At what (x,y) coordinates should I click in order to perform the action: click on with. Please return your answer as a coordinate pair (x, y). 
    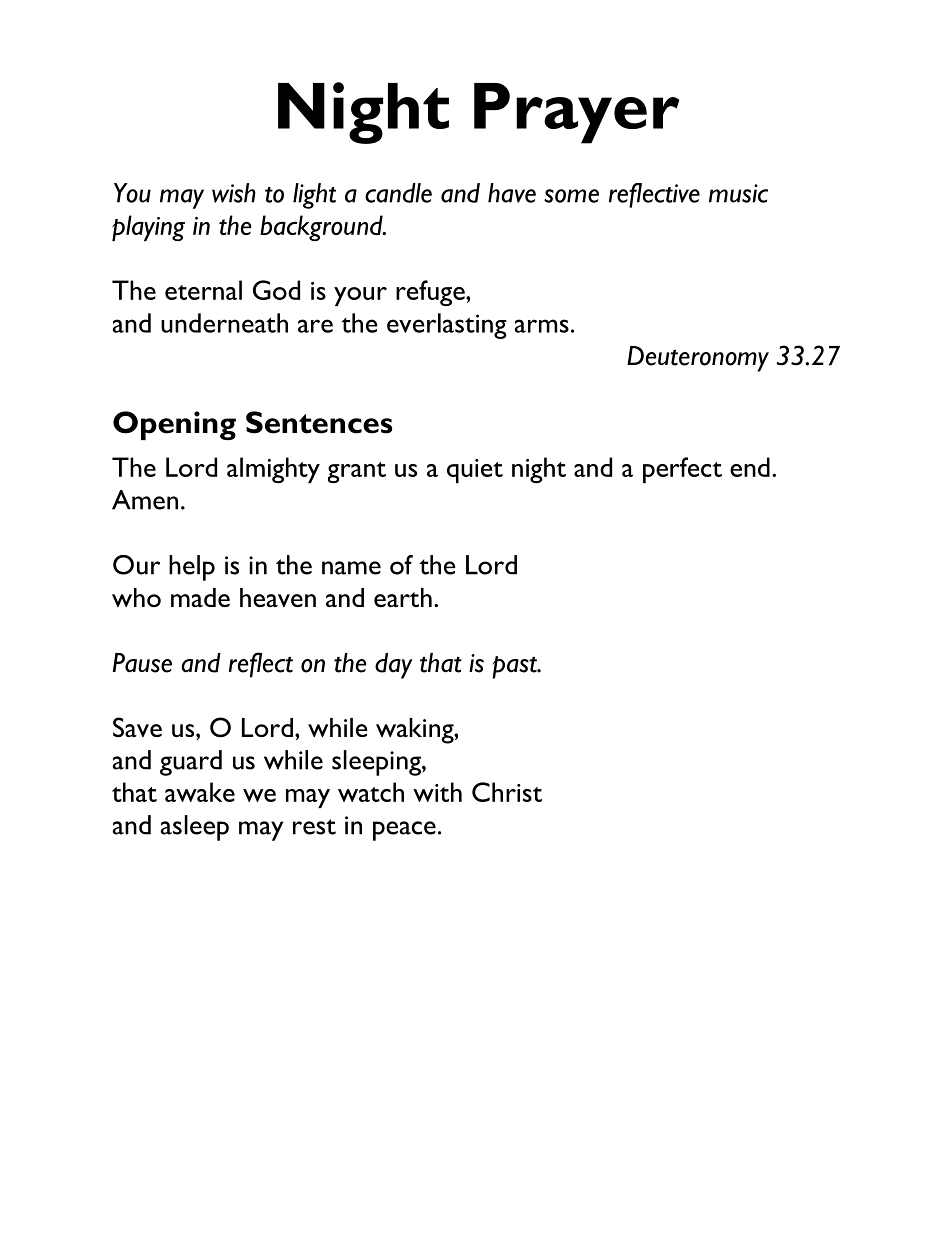
    Looking at the image, I should click on (437, 792).
